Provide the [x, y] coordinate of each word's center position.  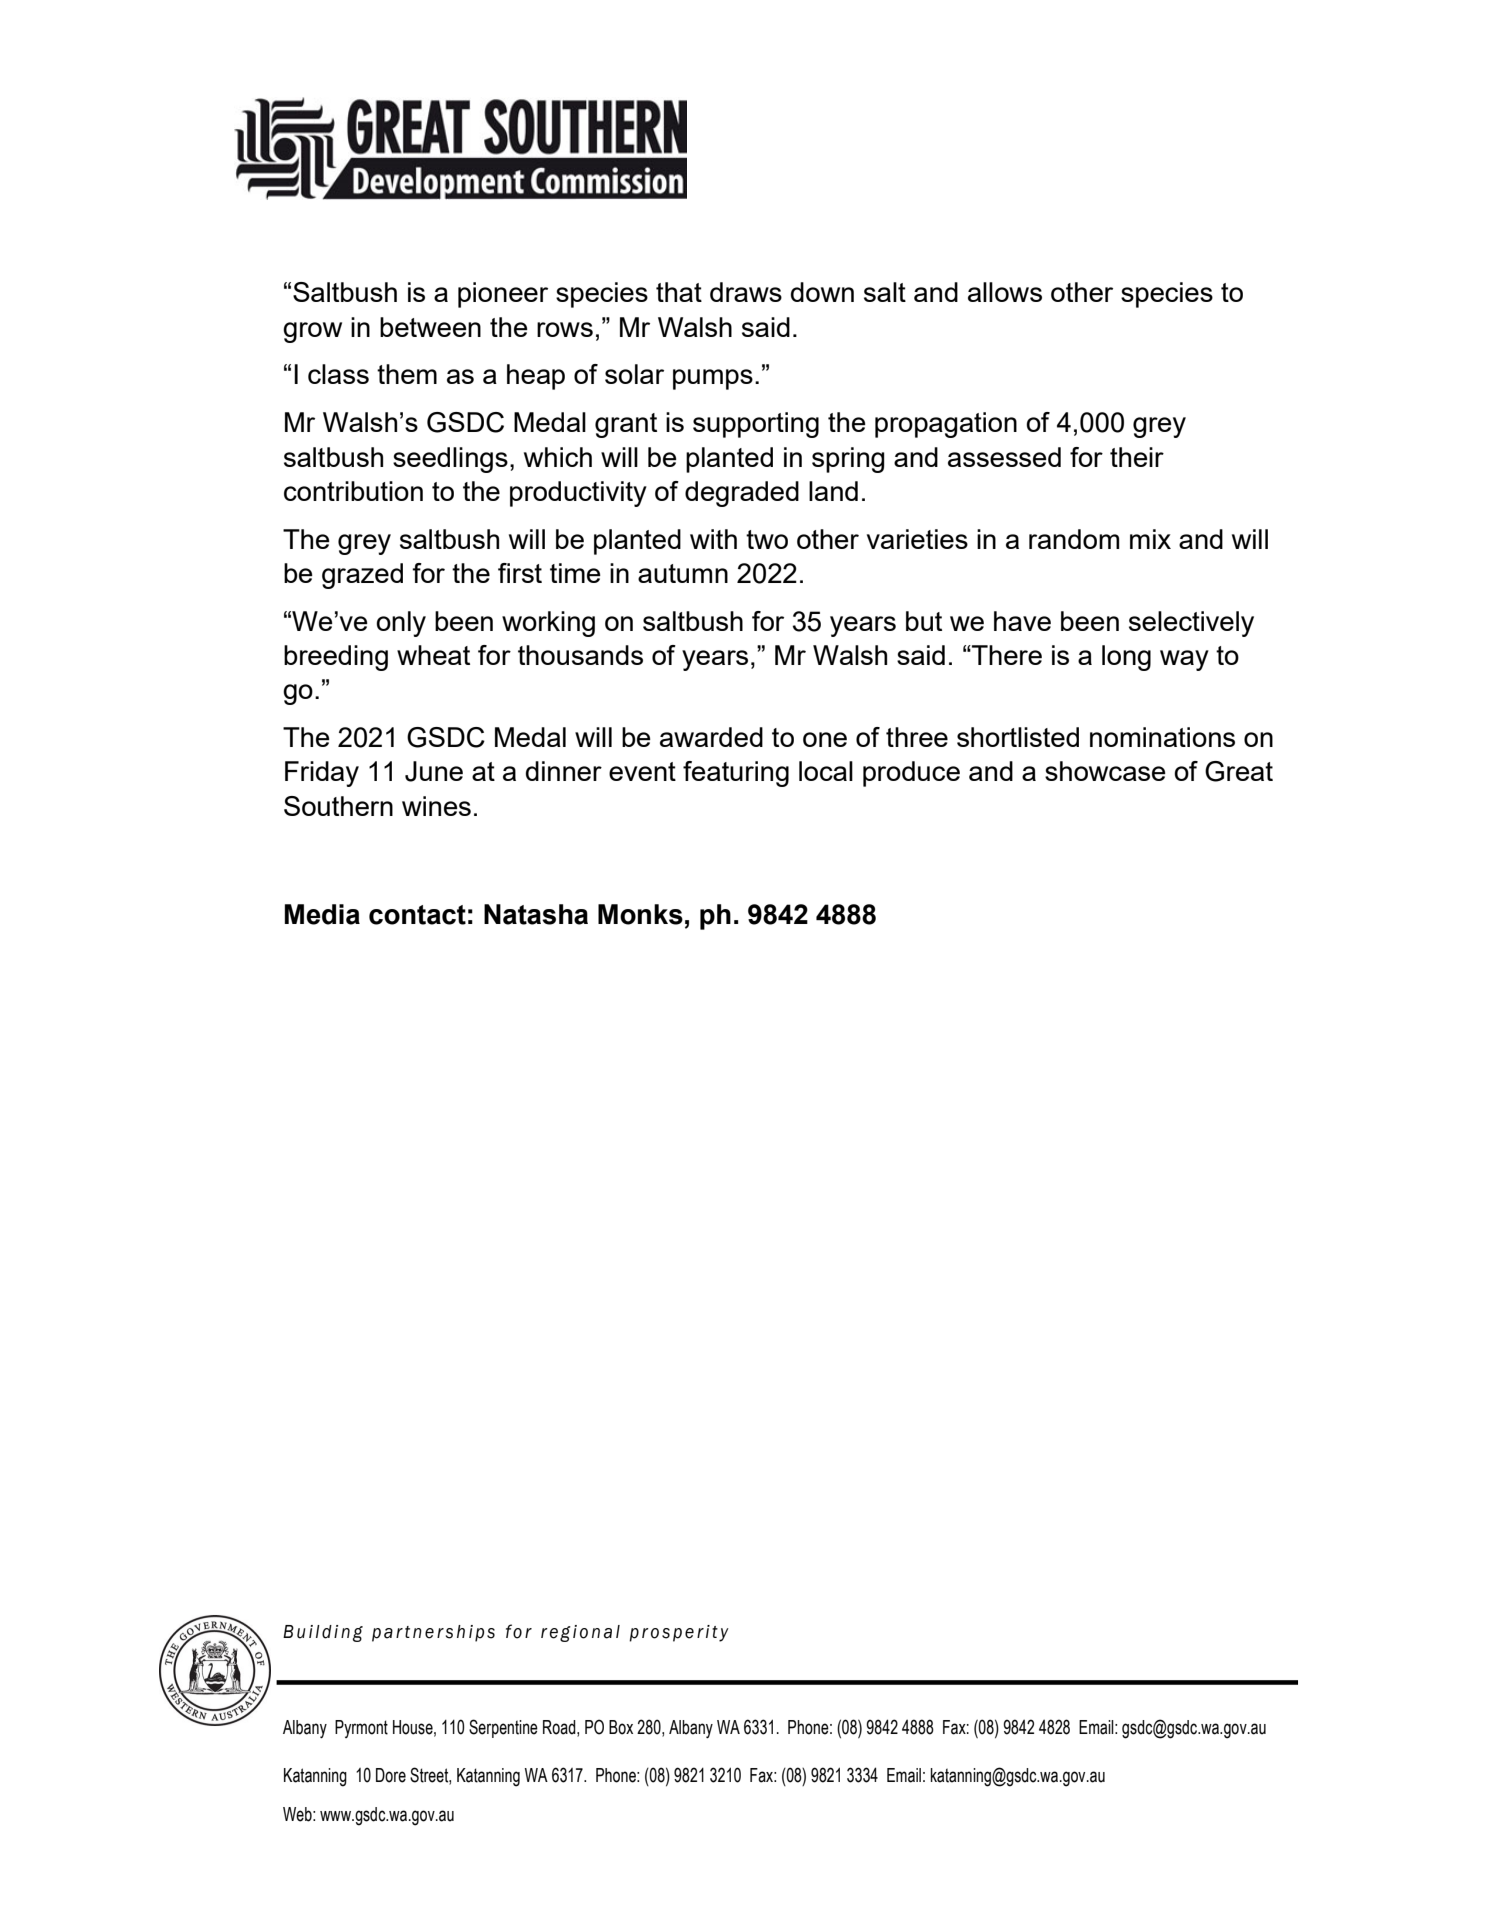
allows [1005, 292]
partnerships [433, 1633]
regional [580, 1633]
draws [746, 292]
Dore [391, 1775]
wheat [433, 655]
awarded [711, 737]
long [1126, 658]
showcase [1105, 771]
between [430, 327]
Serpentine [503, 1728]
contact [417, 915]
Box [621, 1727]
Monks [640, 914]
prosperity [679, 1633]
